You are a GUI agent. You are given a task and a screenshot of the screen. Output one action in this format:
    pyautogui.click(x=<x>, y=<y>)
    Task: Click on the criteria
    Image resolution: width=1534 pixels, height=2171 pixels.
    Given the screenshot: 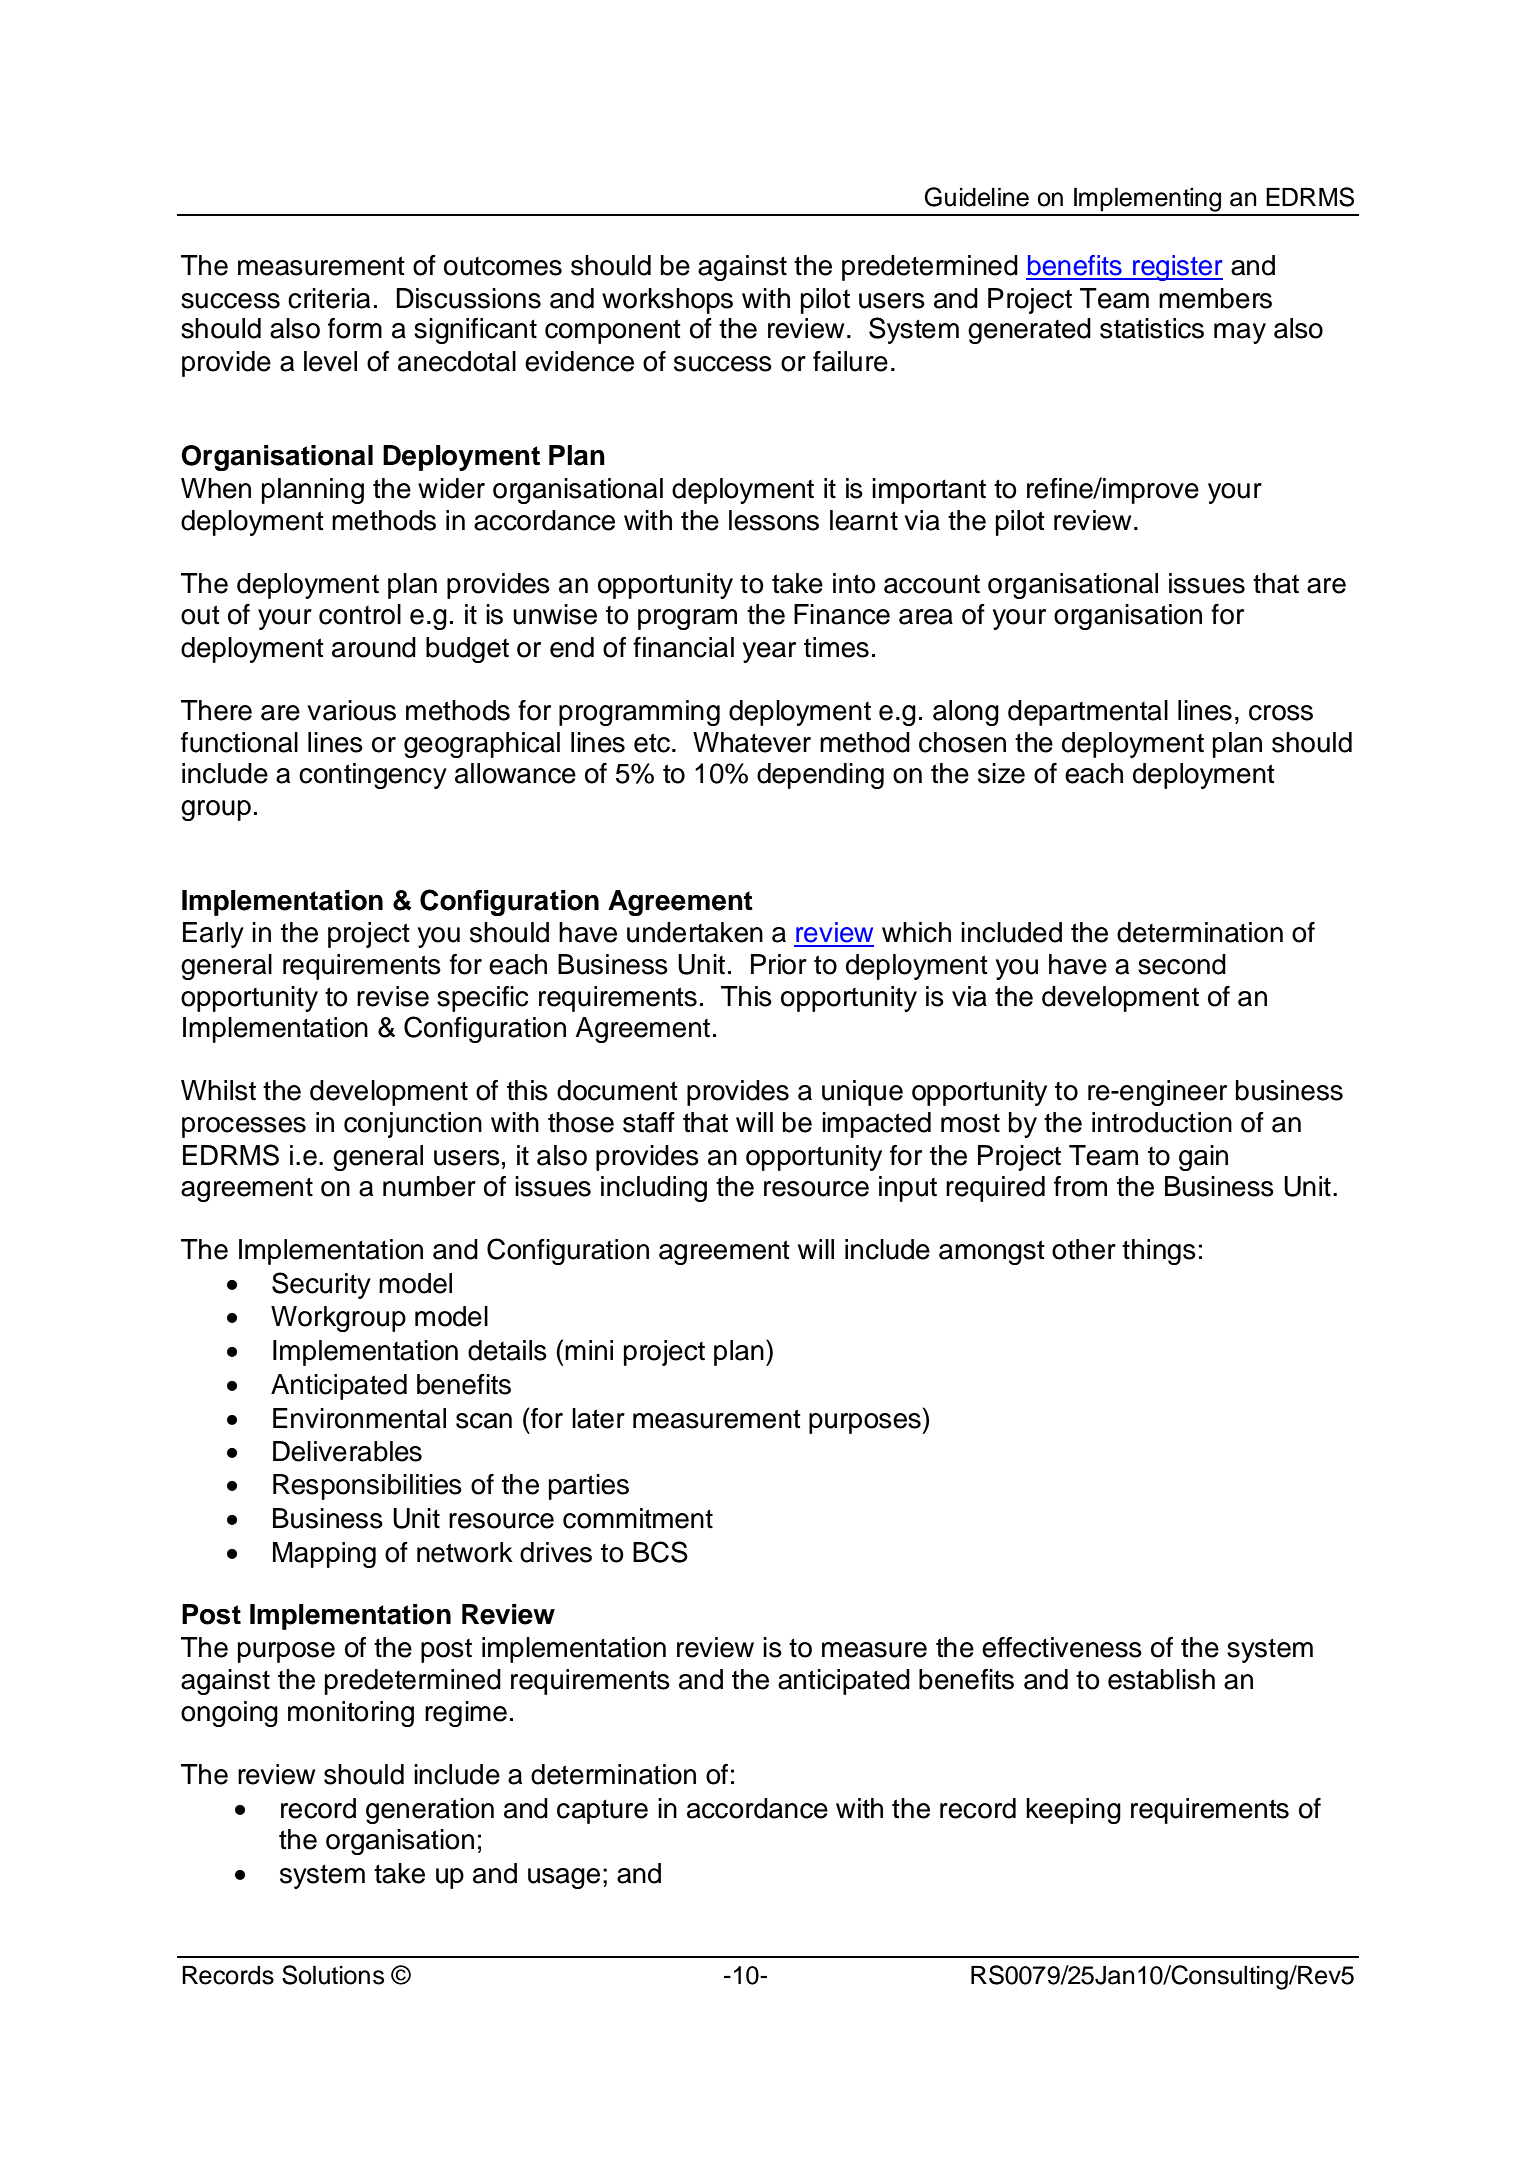 What is the action you would take?
    pyautogui.click(x=329, y=298)
